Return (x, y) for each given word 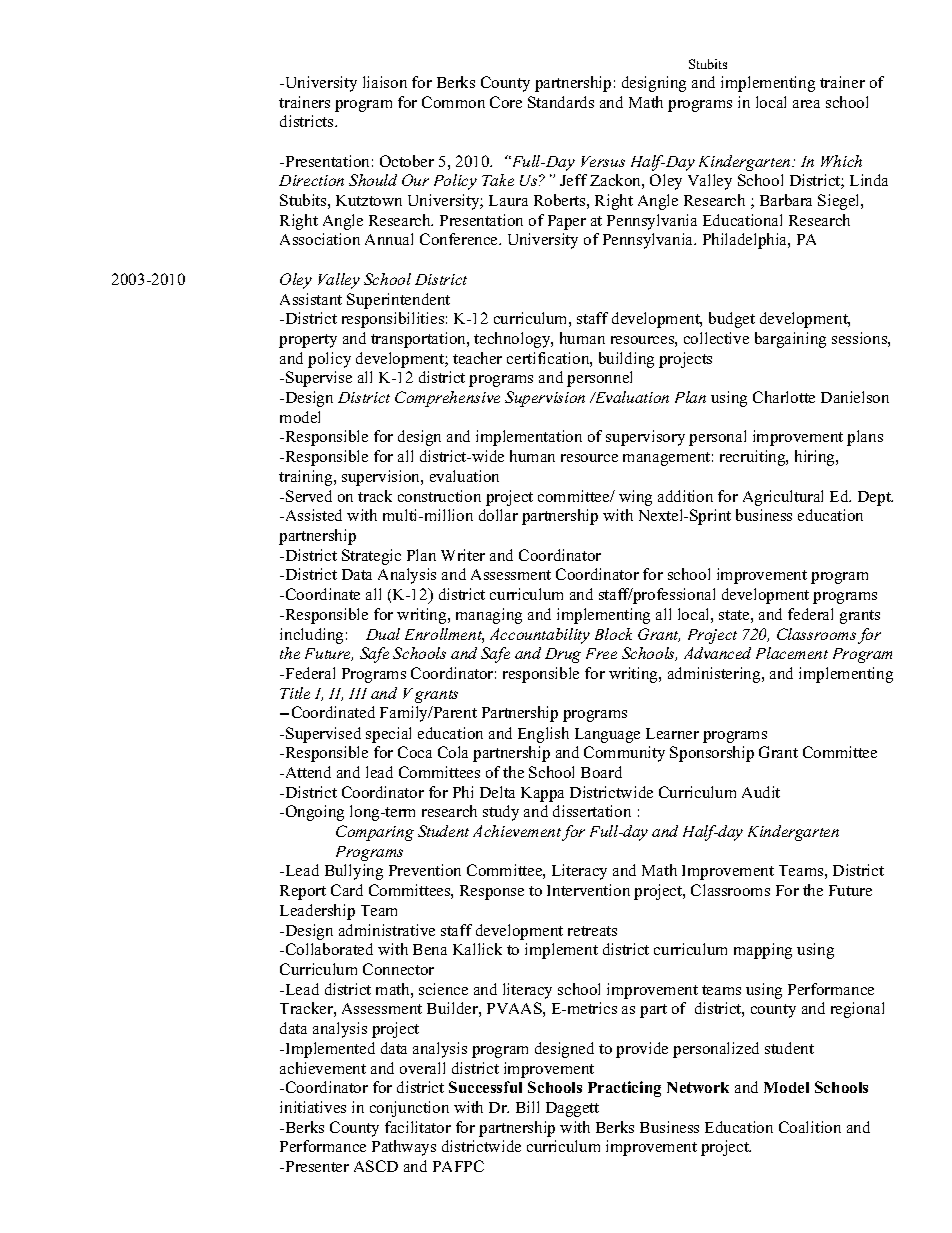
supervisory (645, 438)
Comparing (375, 833)
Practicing (624, 1089)
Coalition (810, 1127)
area (806, 104)
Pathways (404, 1148)
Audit (761, 792)
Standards (561, 102)
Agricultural (783, 498)
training (307, 478)
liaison (385, 82)
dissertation (592, 811)
